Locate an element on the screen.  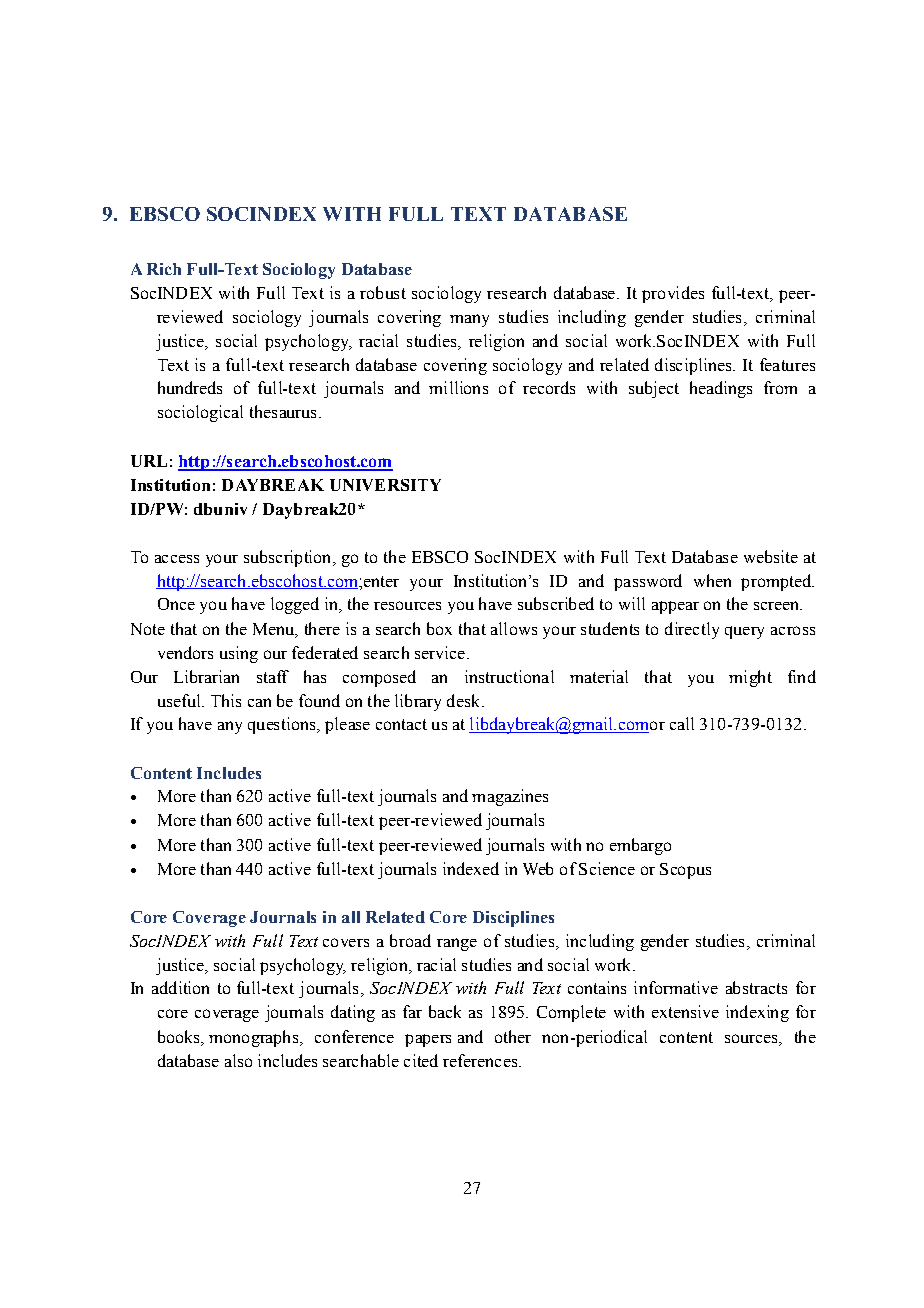
covers is located at coordinates (346, 942).
